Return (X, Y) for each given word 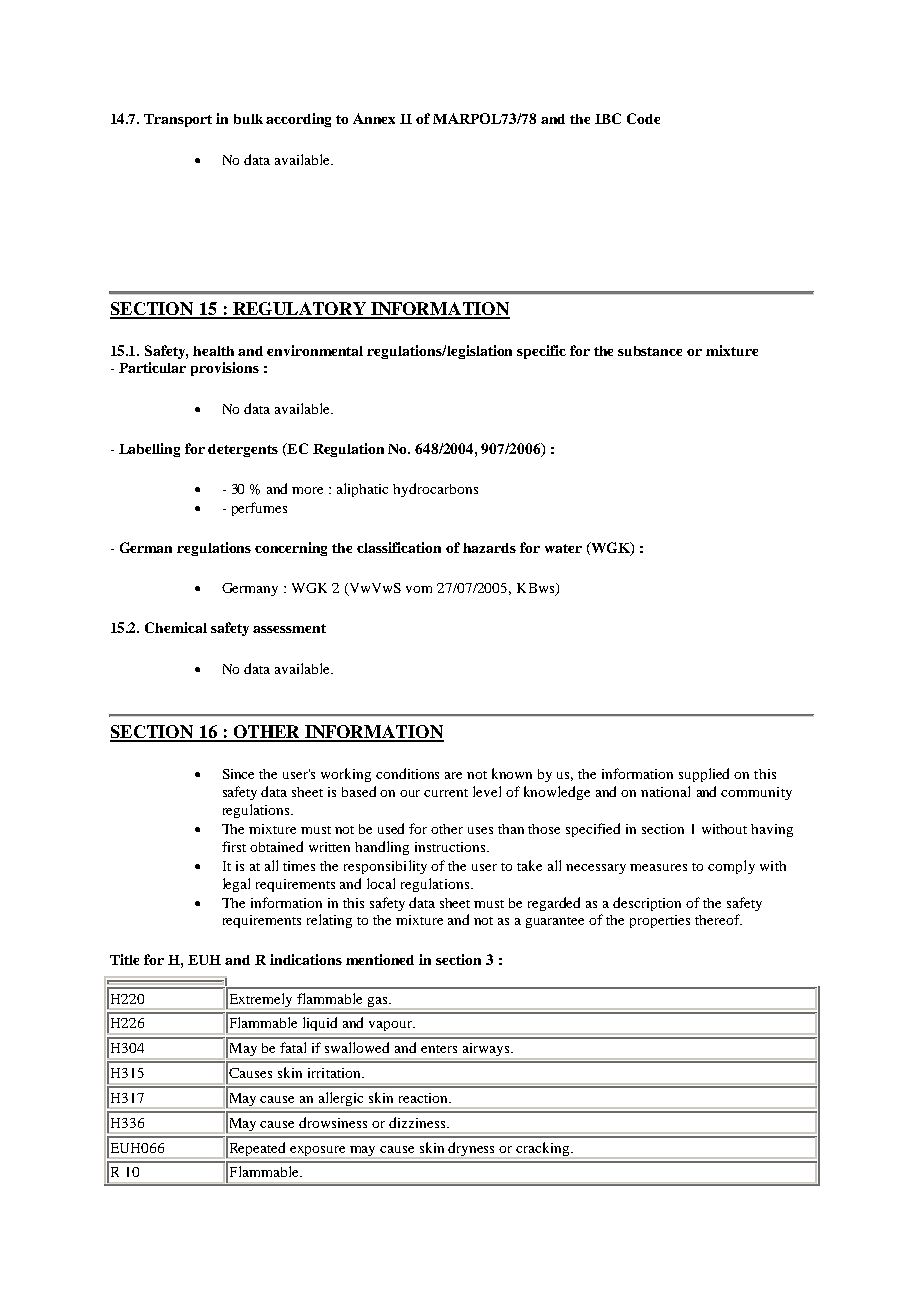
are (453, 775)
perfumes (259, 509)
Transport (178, 120)
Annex (374, 118)
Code (643, 118)
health (213, 351)
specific (541, 352)
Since (238, 774)
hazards (489, 548)
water (563, 548)
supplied (704, 775)
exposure (319, 1152)
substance (650, 351)
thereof (718, 919)
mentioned (380, 959)
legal (236, 885)
